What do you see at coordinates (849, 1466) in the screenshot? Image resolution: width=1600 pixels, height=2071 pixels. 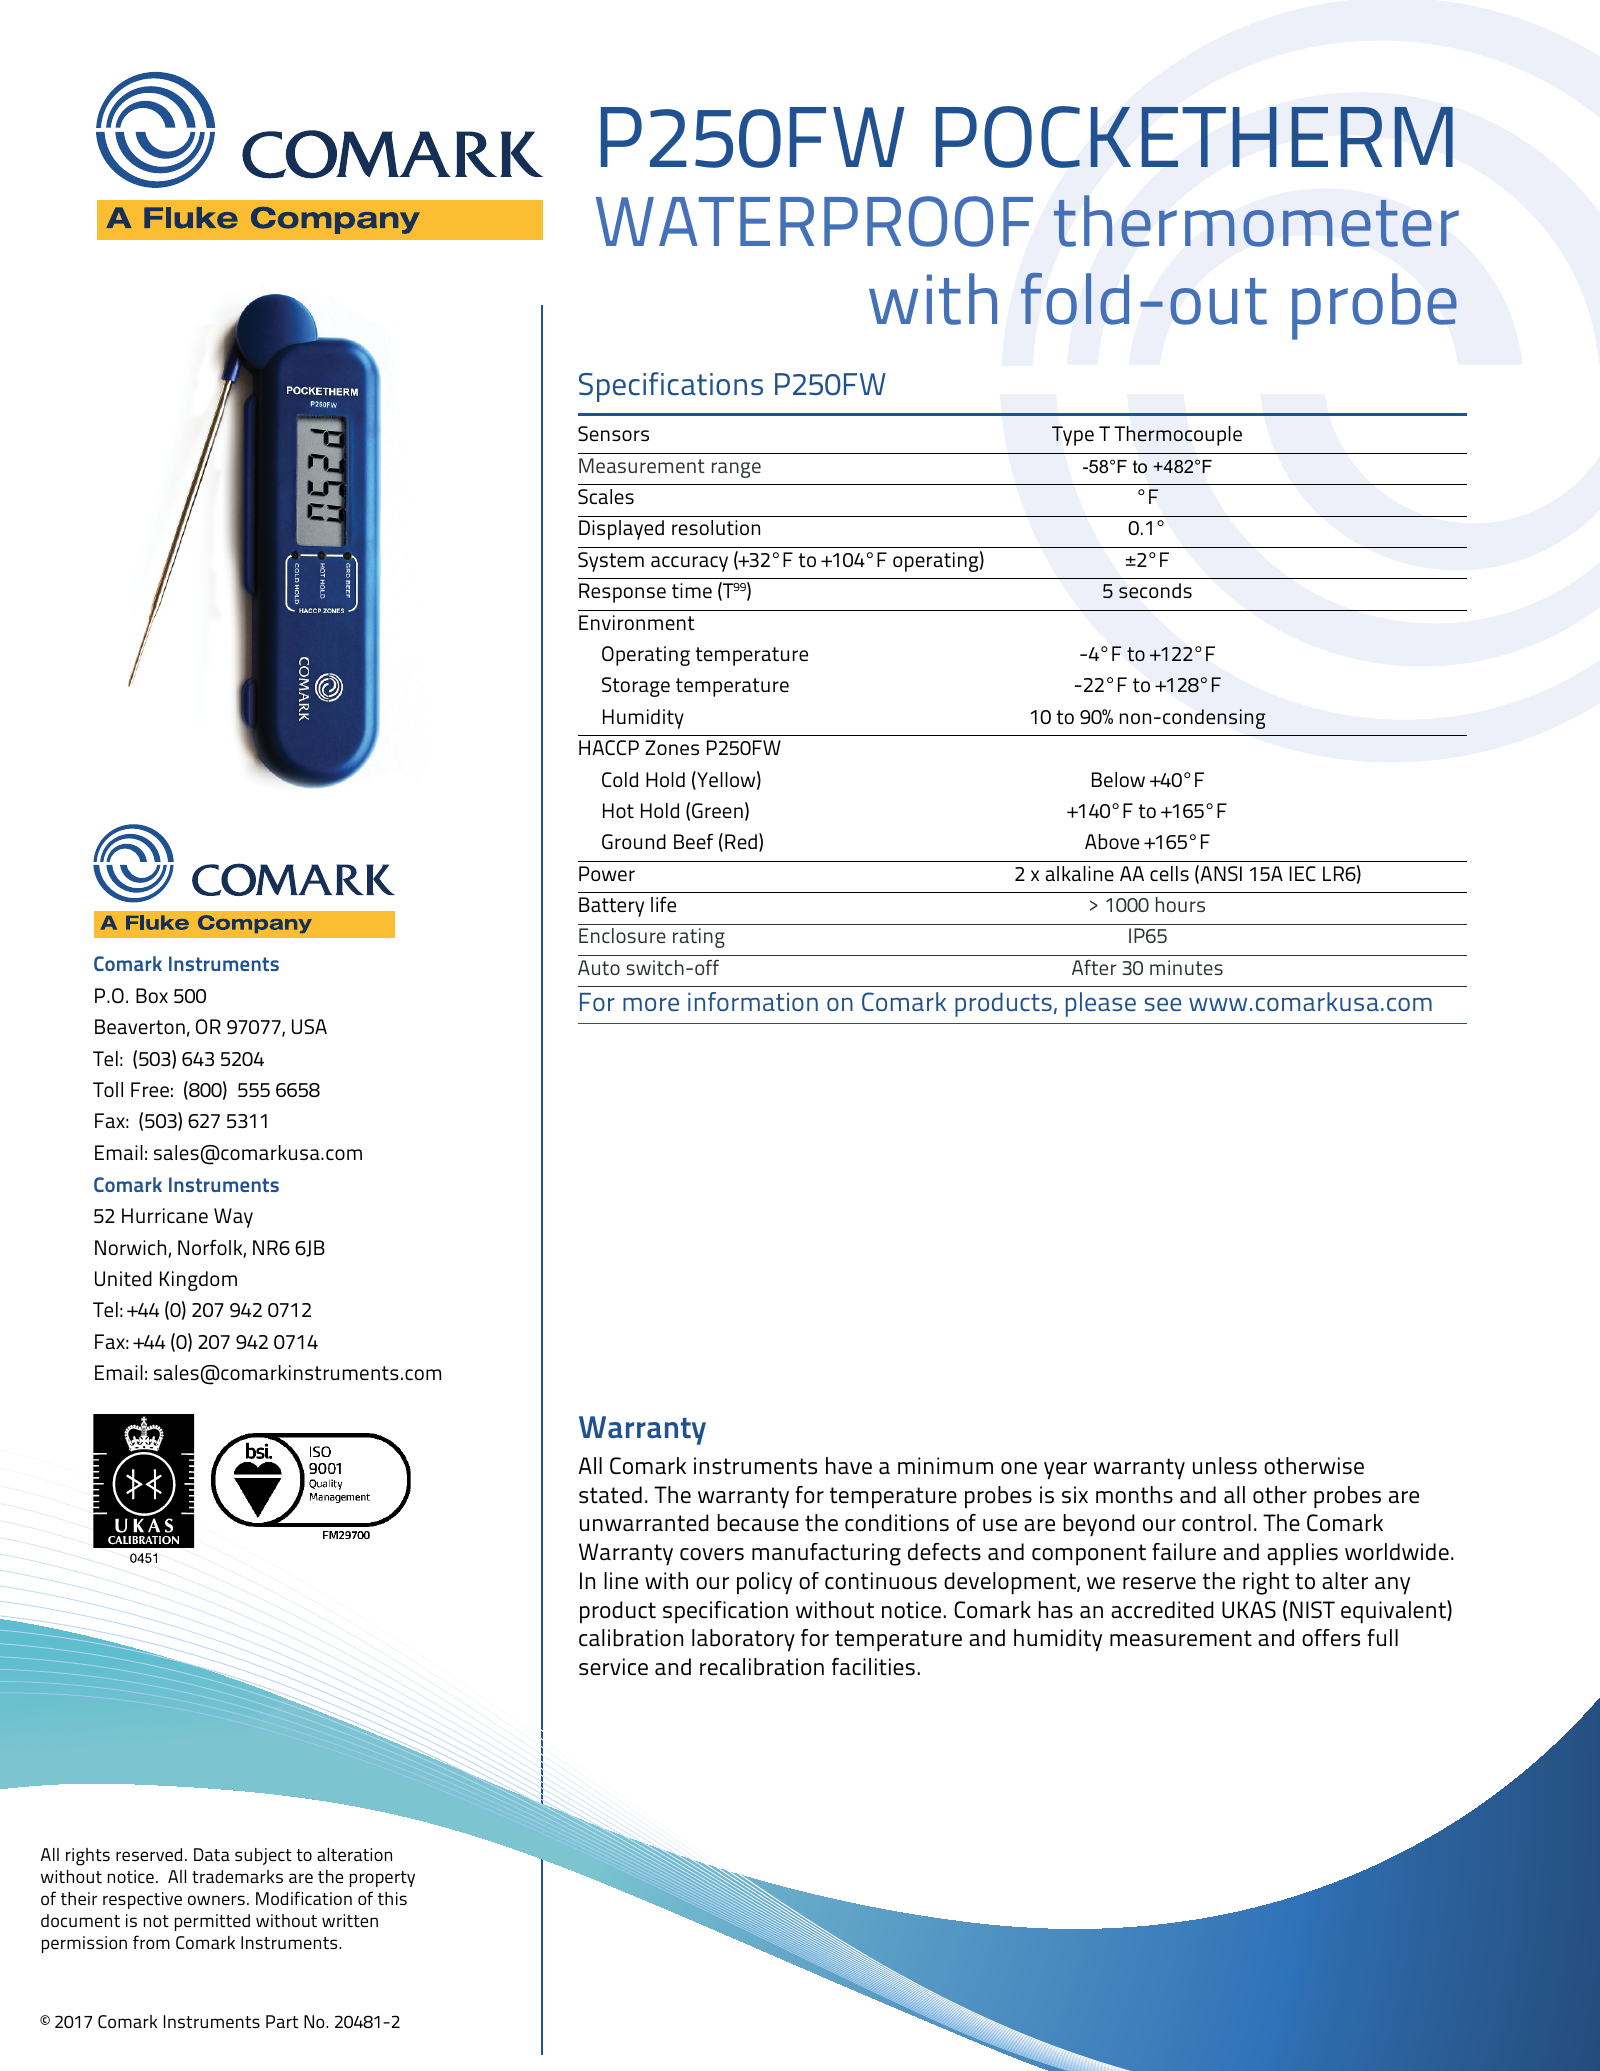 I see `have` at bounding box center [849, 1466].
